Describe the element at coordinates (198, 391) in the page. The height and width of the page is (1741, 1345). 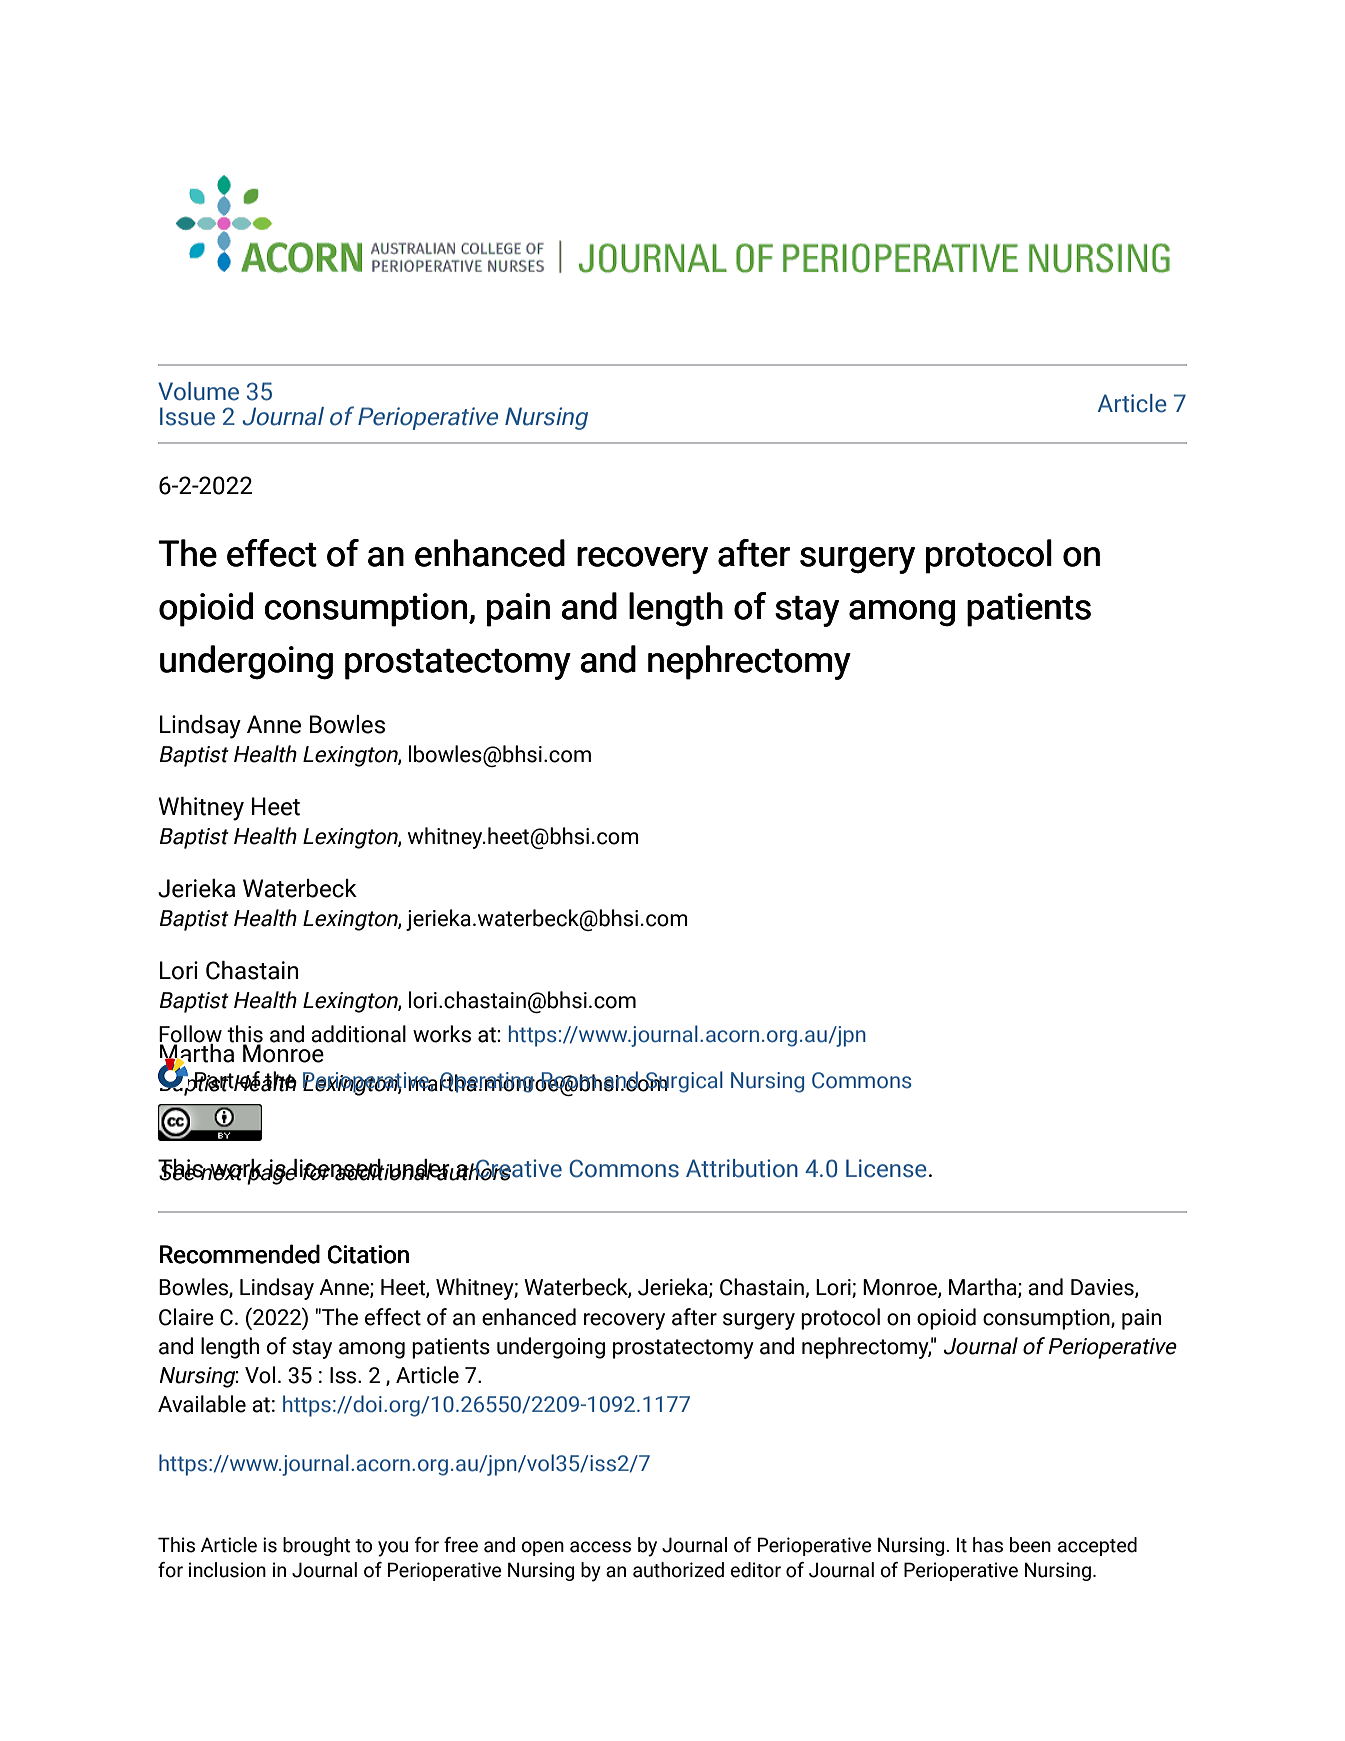
I see `Volume` at that location.
